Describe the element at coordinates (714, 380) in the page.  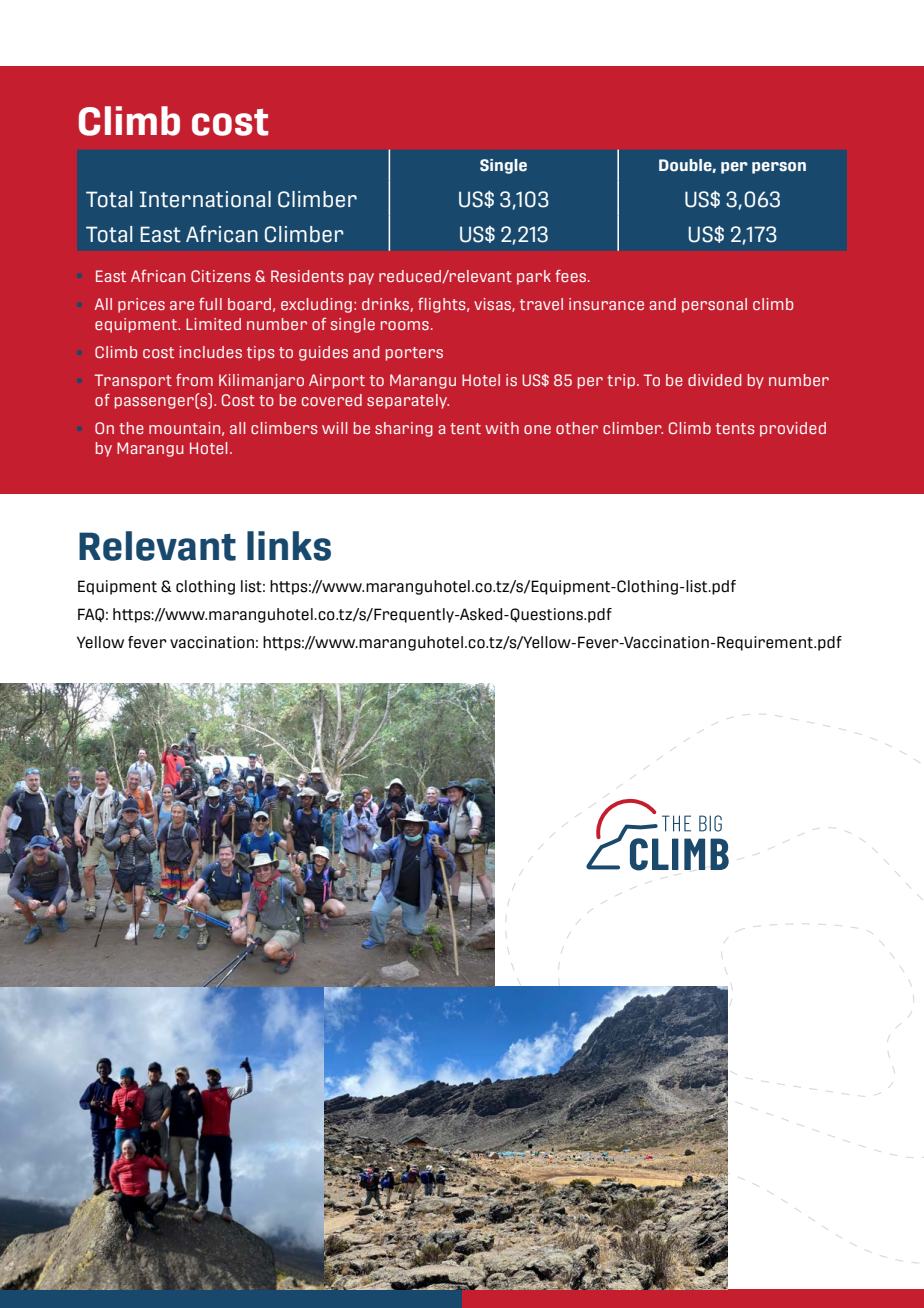
I see `divided` at that location.
